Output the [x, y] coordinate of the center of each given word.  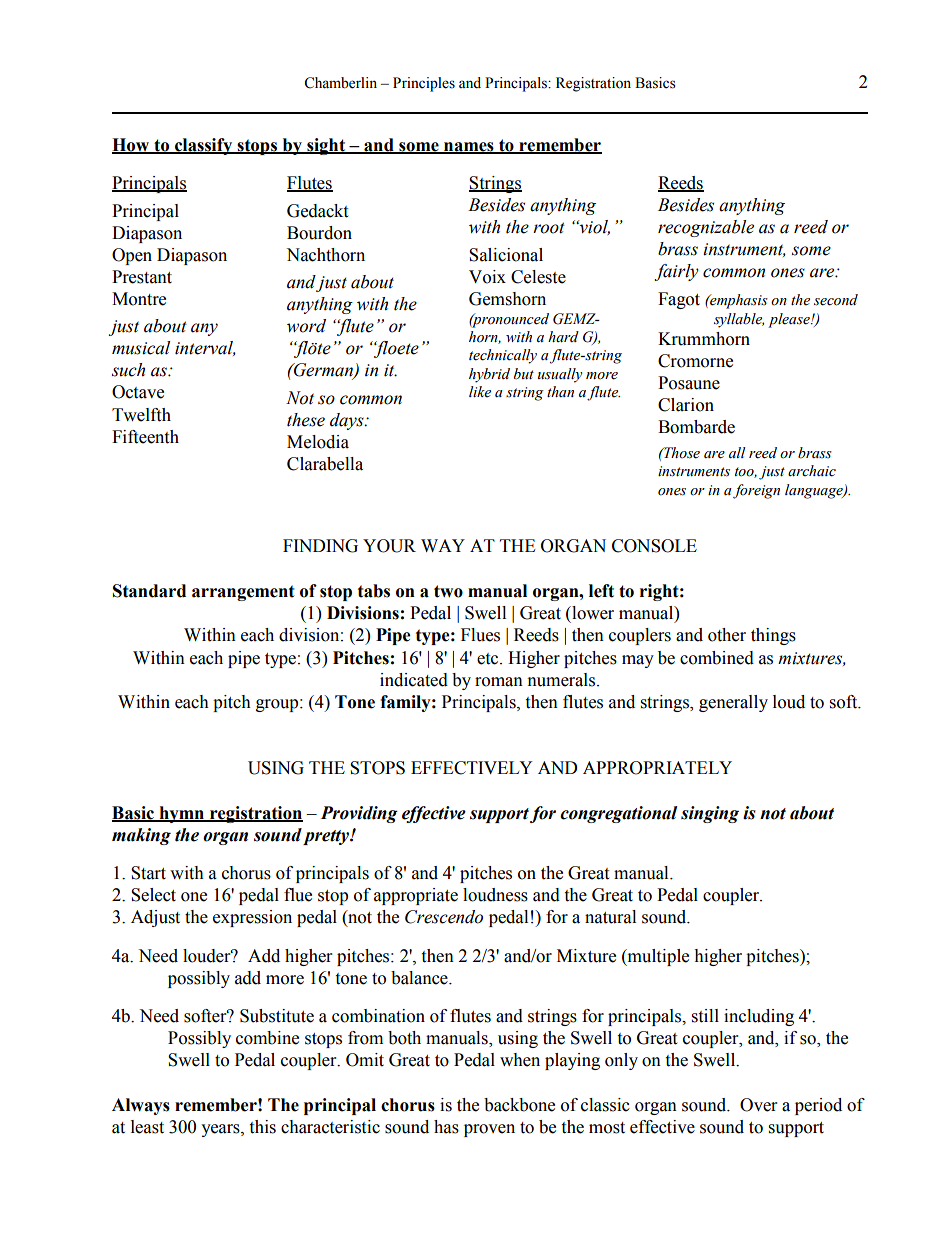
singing [710, 814]
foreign [756, 491]
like [480, 392]
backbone [519, 1105]
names [469, 147]
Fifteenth [145, 437]
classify [204, 146]
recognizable [706, 228]
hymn [182, 814]
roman [499, 682]
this [262, 1127]
